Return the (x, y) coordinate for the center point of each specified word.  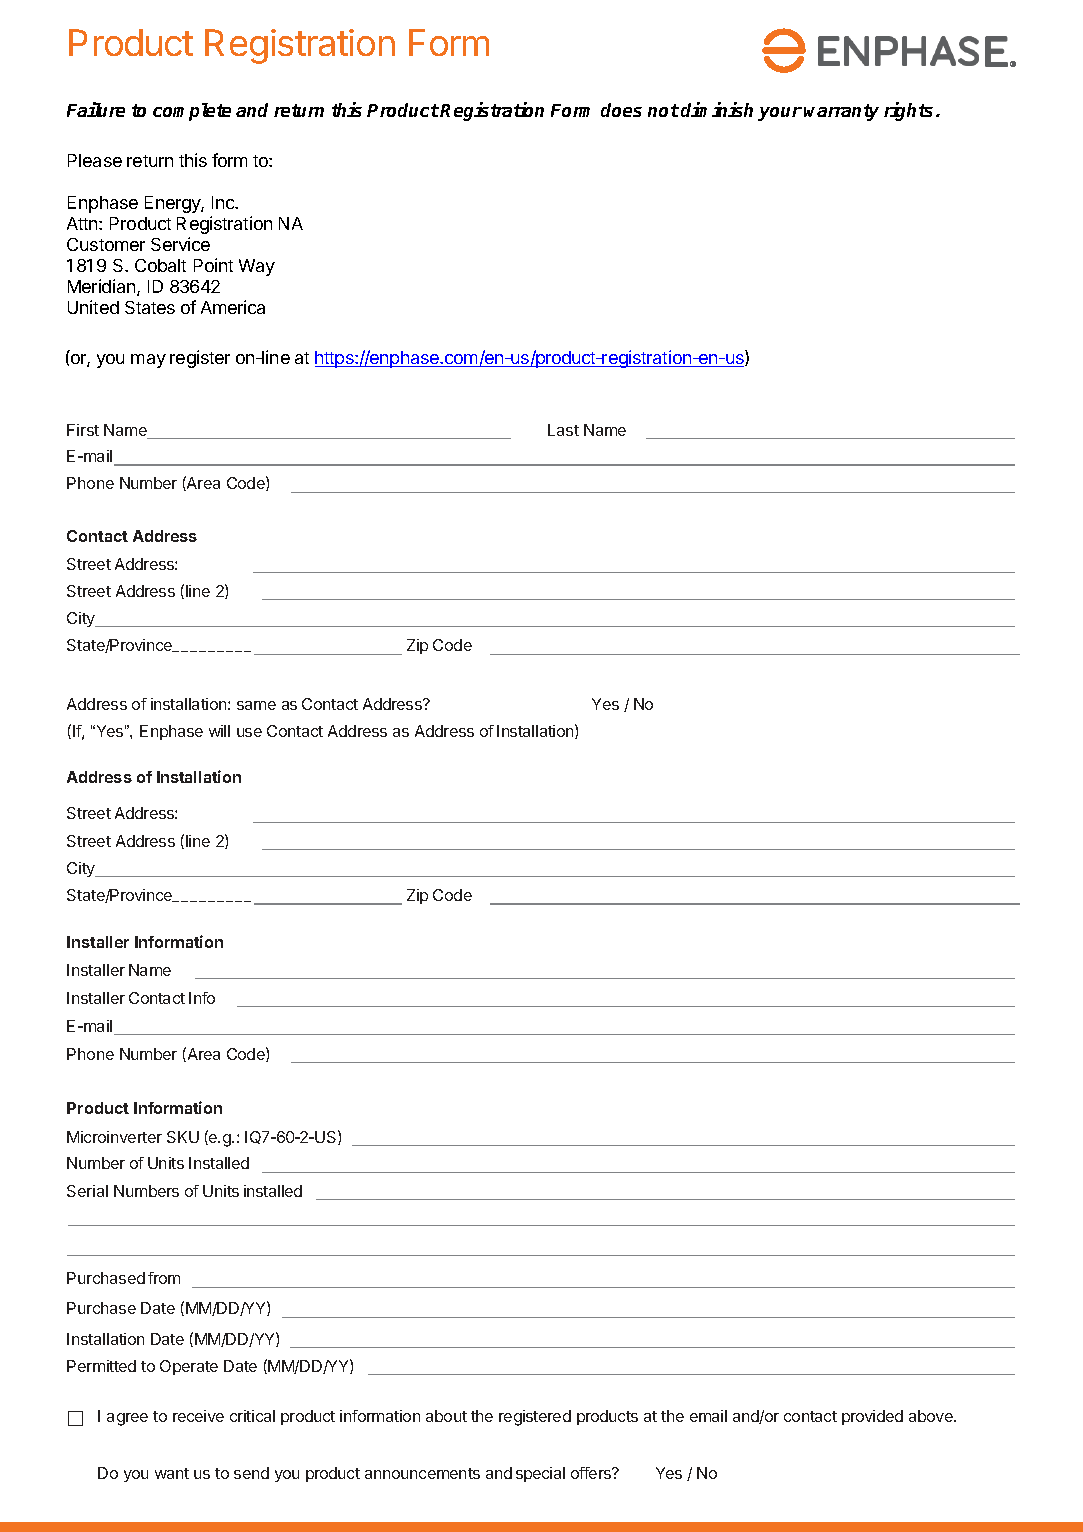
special (540, 1474)
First (83, 430)
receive (198, 1416)
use (249, 732)
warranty (841, 112)
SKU (183, 1137)
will (219, 731)
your (780, 114)
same (256, 705)
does (621, 110)
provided (872, 1417)
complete (192, 112)
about (446, 1416)
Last (563, 430)
